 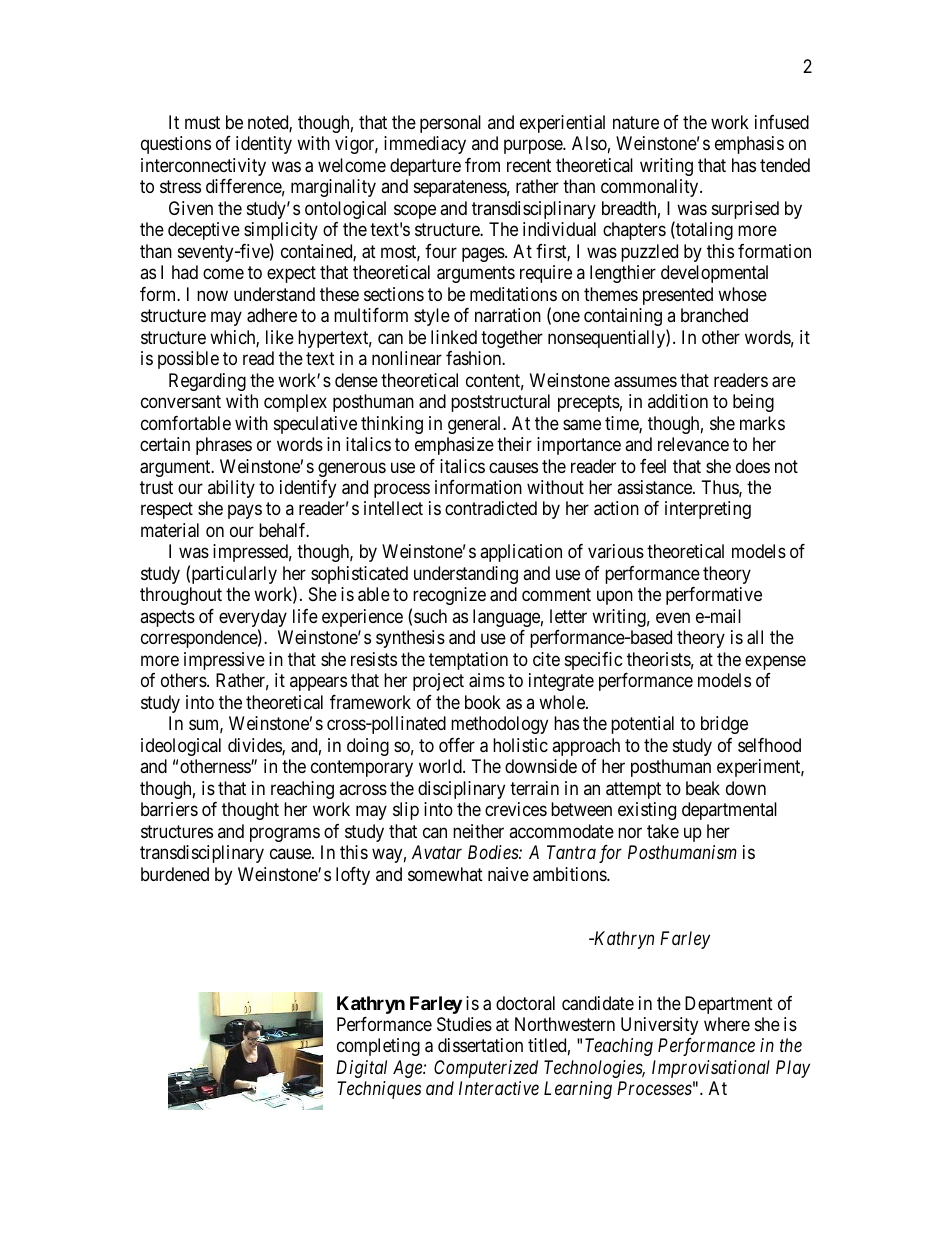 What do you see at coordinates (224, 446) in the document?
I see `phrases` at bounding box center [224, 446].
